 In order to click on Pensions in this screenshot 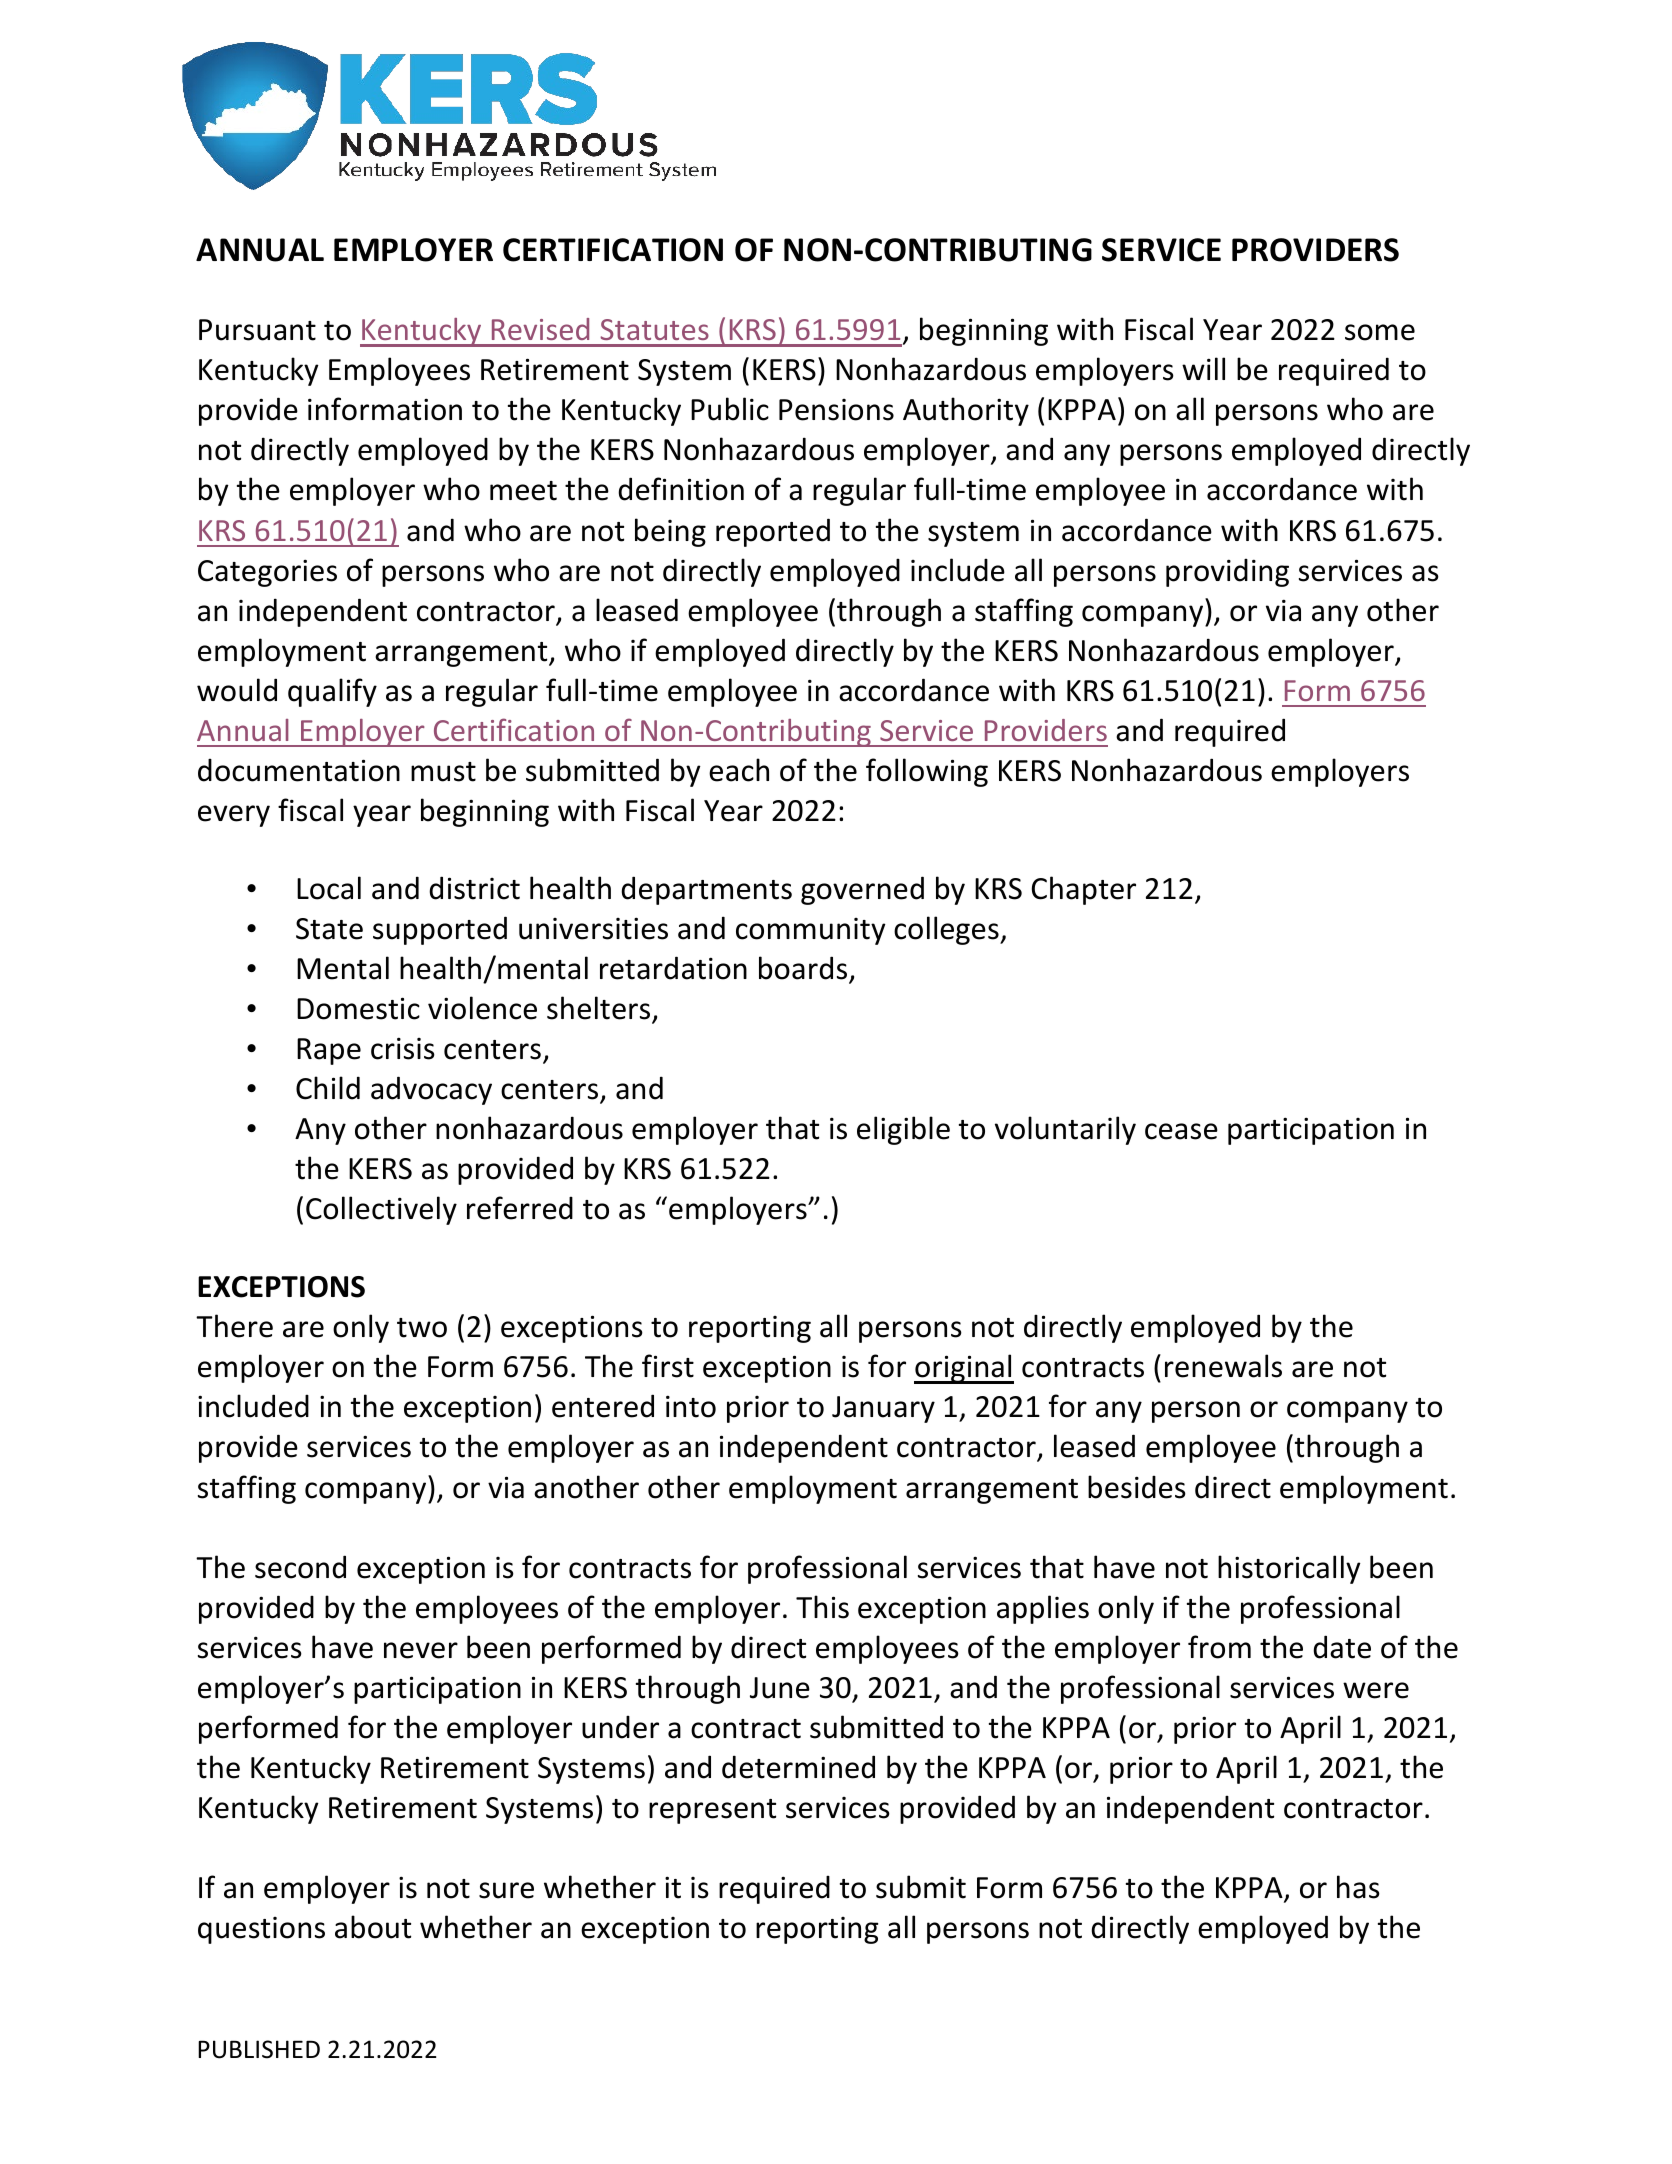, I will do `click(836, 410)`.
